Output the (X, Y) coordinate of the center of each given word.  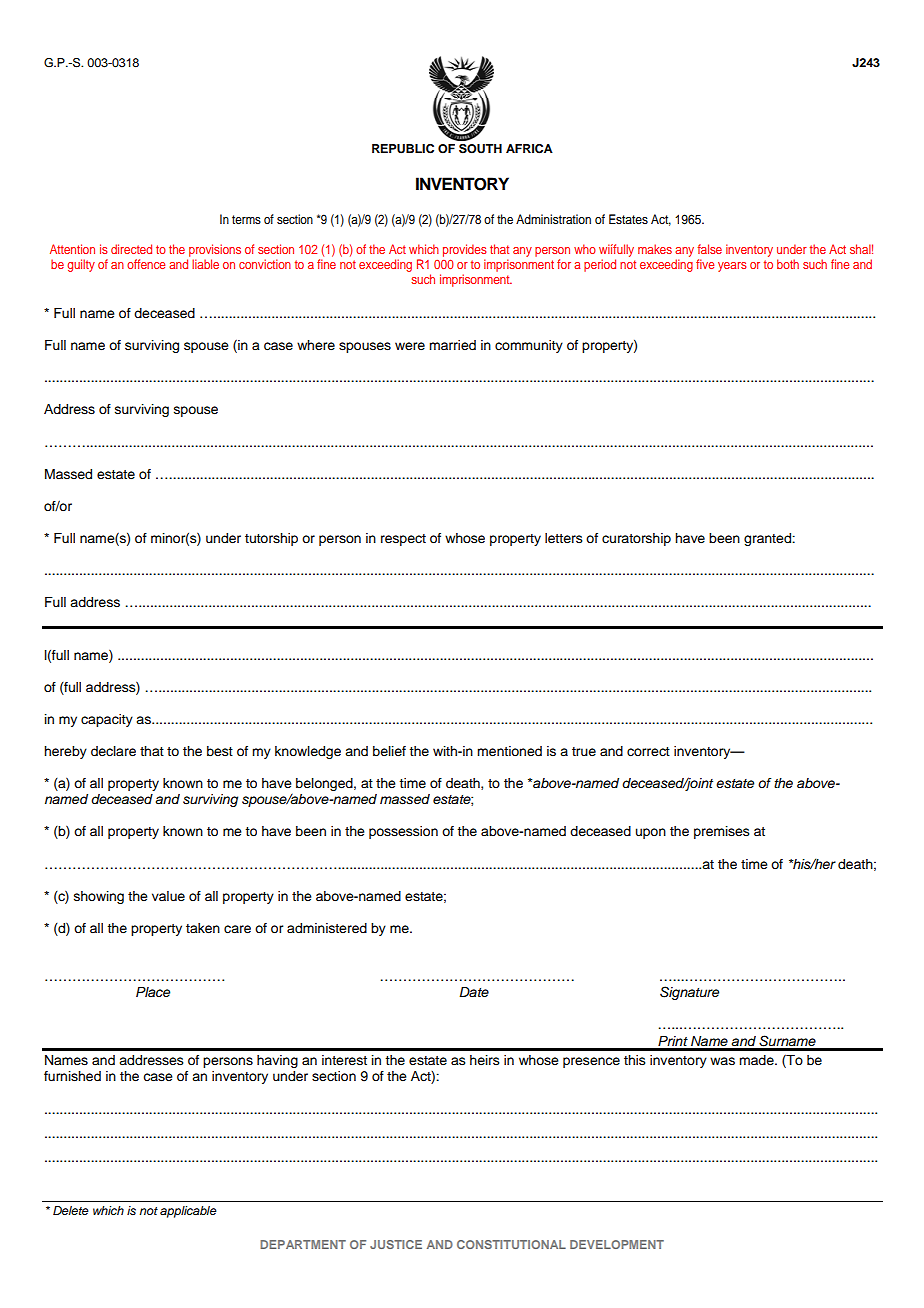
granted (768, 539)
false (709, 249)
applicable (188, 1212)
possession (403, 832)
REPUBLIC (403, 149)
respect (403, 540)
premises (722, 832)
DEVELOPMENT (617, 1244)
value (168, 896)
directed (131, 249)
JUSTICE (396, 1244)
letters (564, 538)
